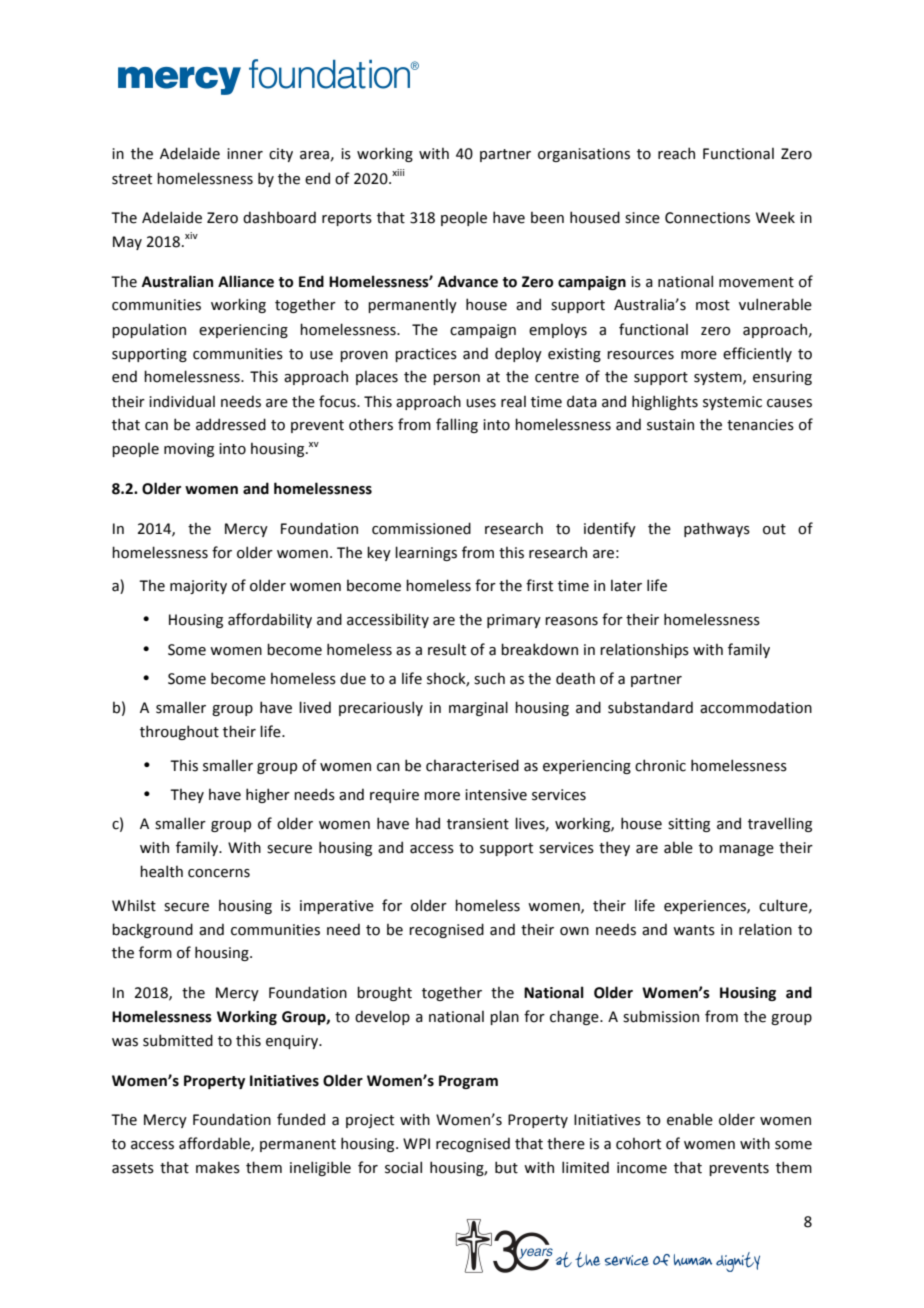 The width and height of the document is (924, 1308). I want to click on Connections, so click(707, 218).
